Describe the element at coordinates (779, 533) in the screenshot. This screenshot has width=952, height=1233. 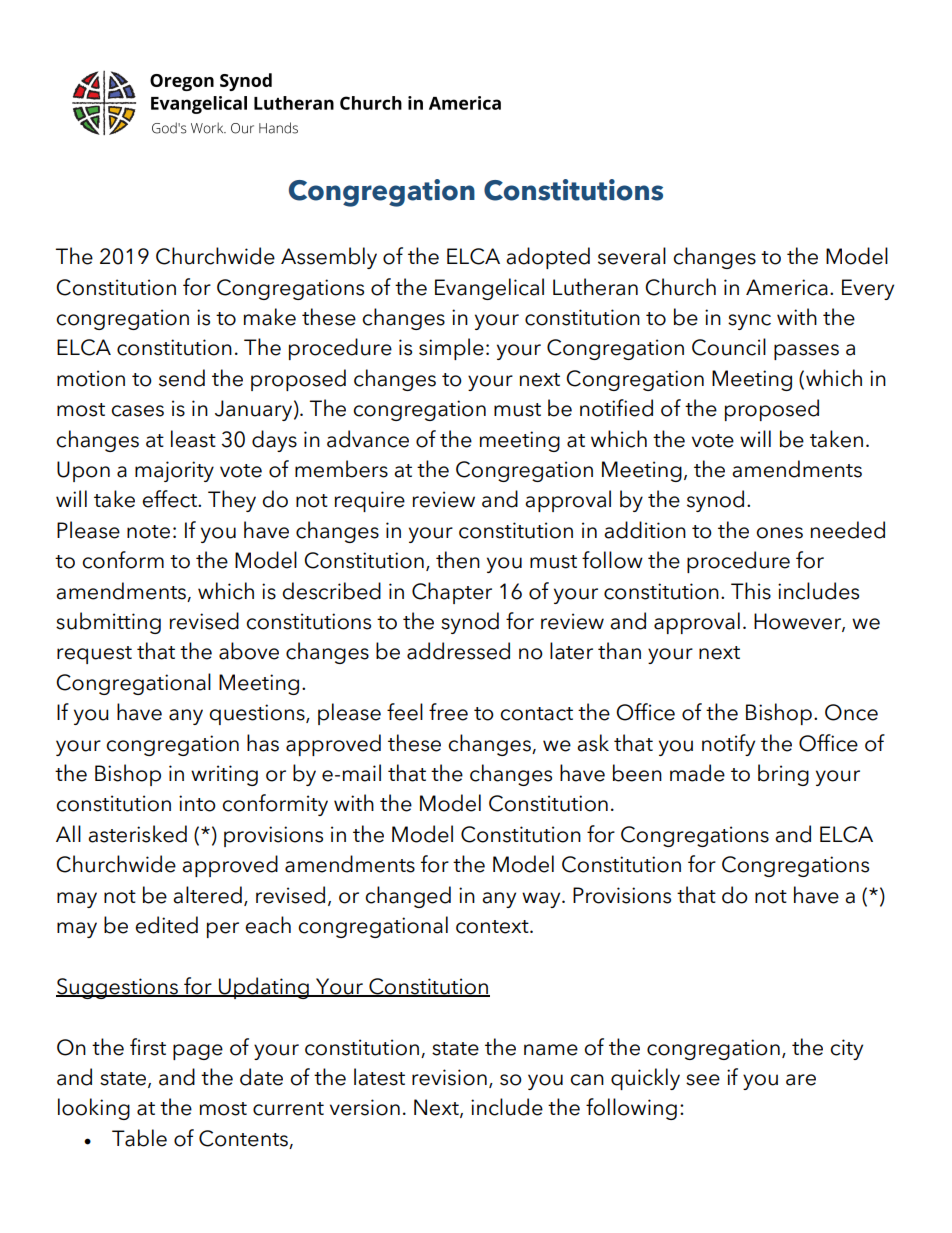
I see `ones` at that location.
